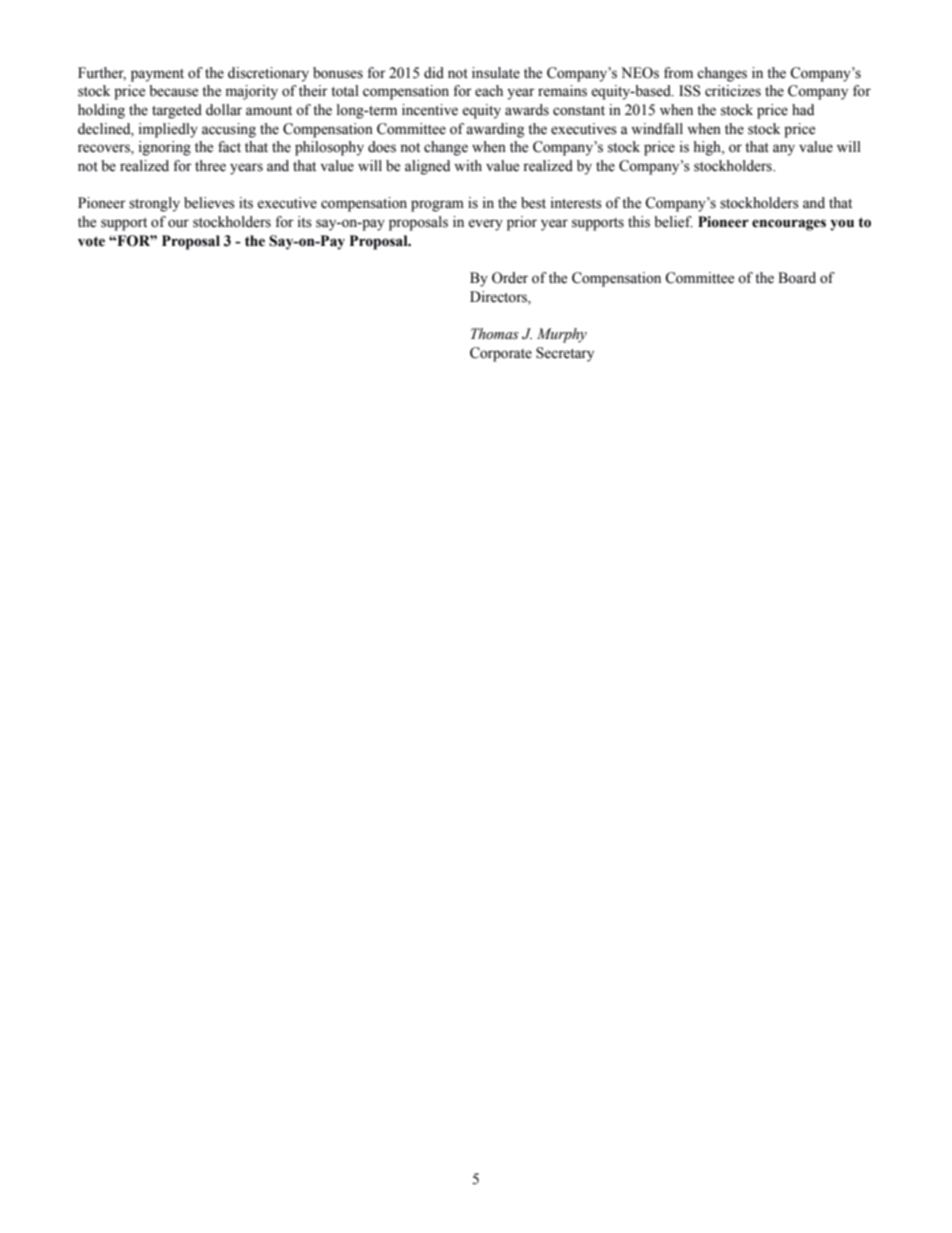 Image resolution: width=952 pixels, height=1233 pixels. I want to click on criticizes, so click(733, 91).
